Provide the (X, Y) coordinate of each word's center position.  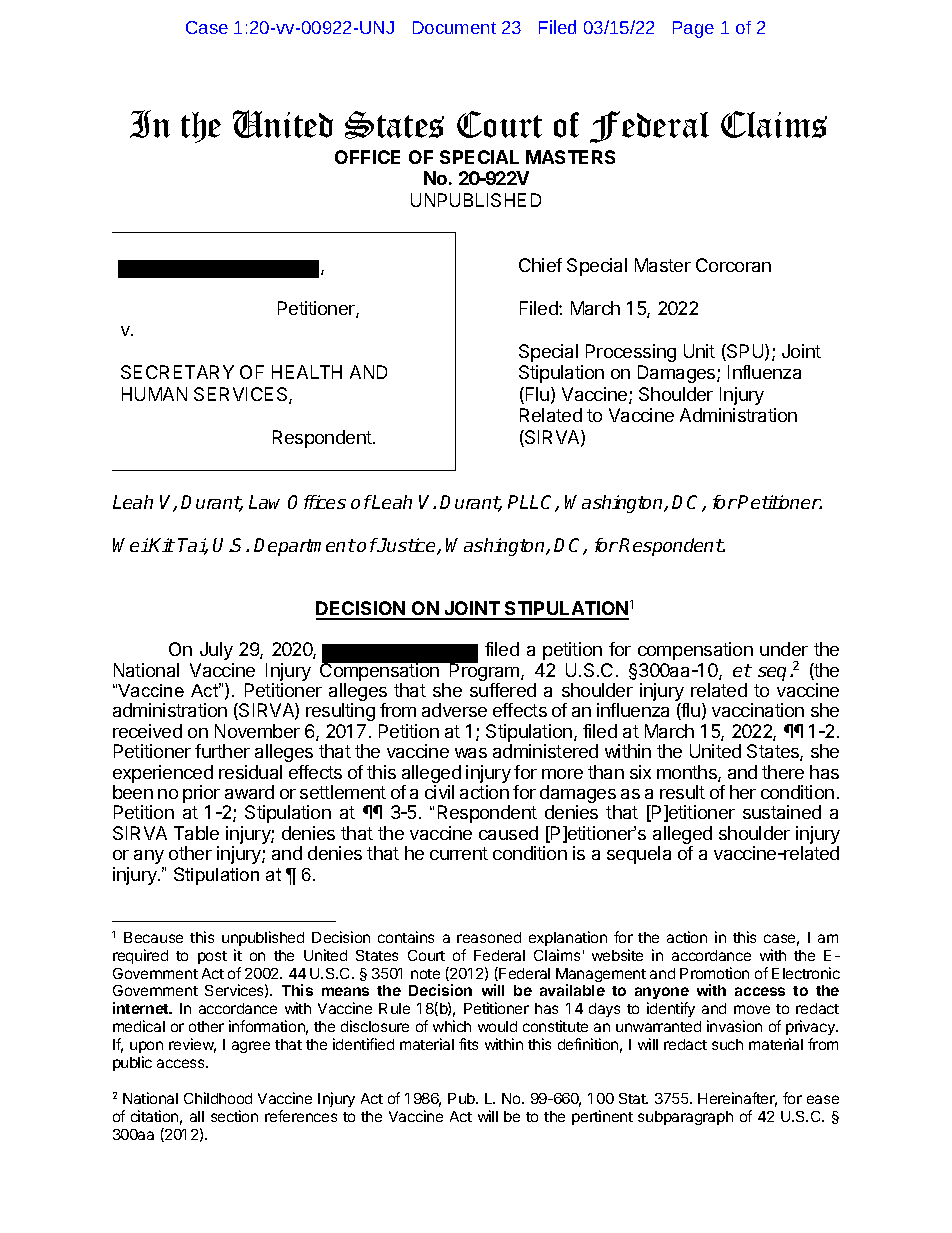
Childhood (218, 1098)
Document (454, 27)
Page (693, 29)
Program (485, 672)
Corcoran (733, 265)
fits (468, 1044)
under (784, 649)
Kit (161, 545)
